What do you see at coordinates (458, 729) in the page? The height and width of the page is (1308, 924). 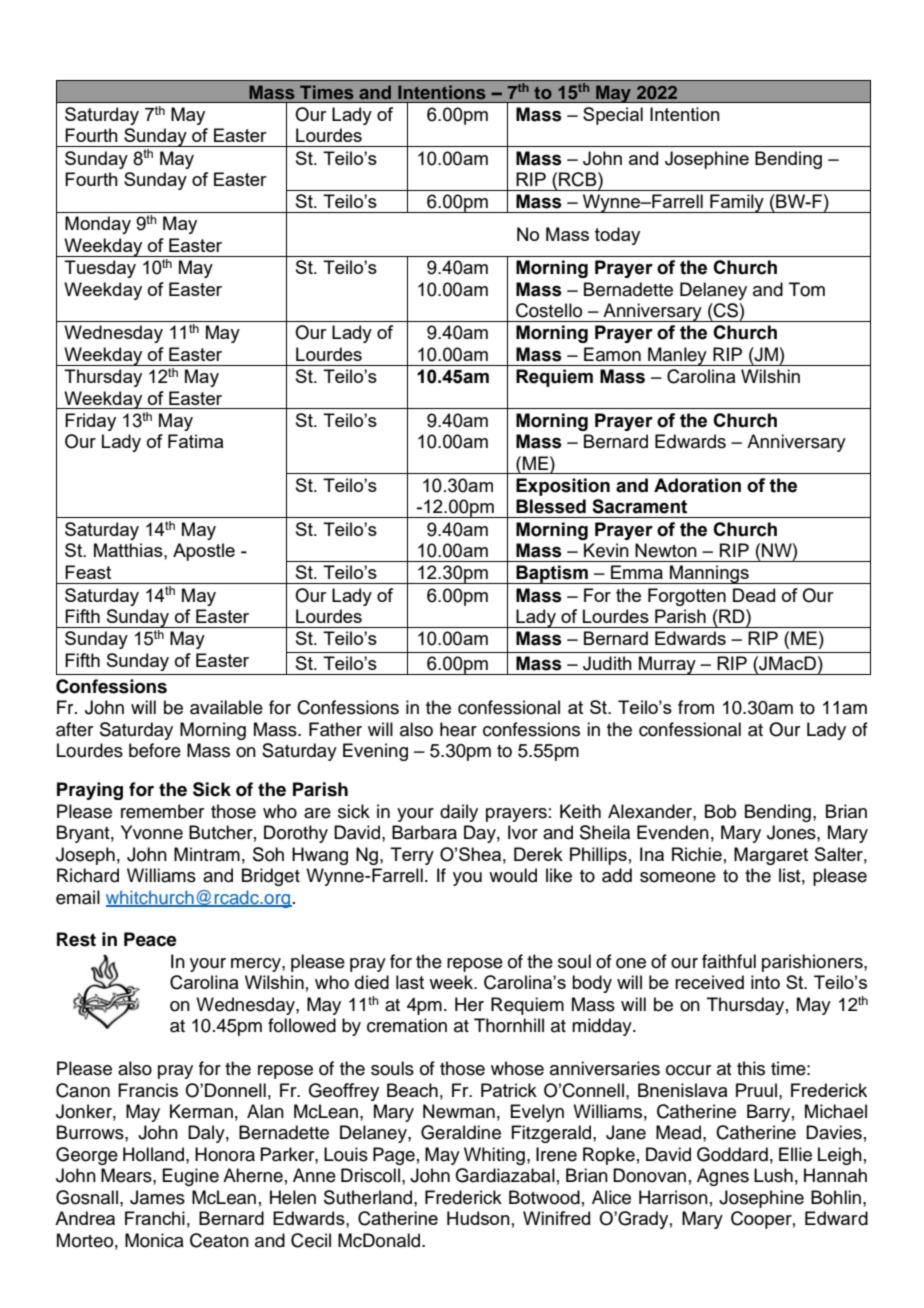 I see `hear` at bounding box center [458, 729].
